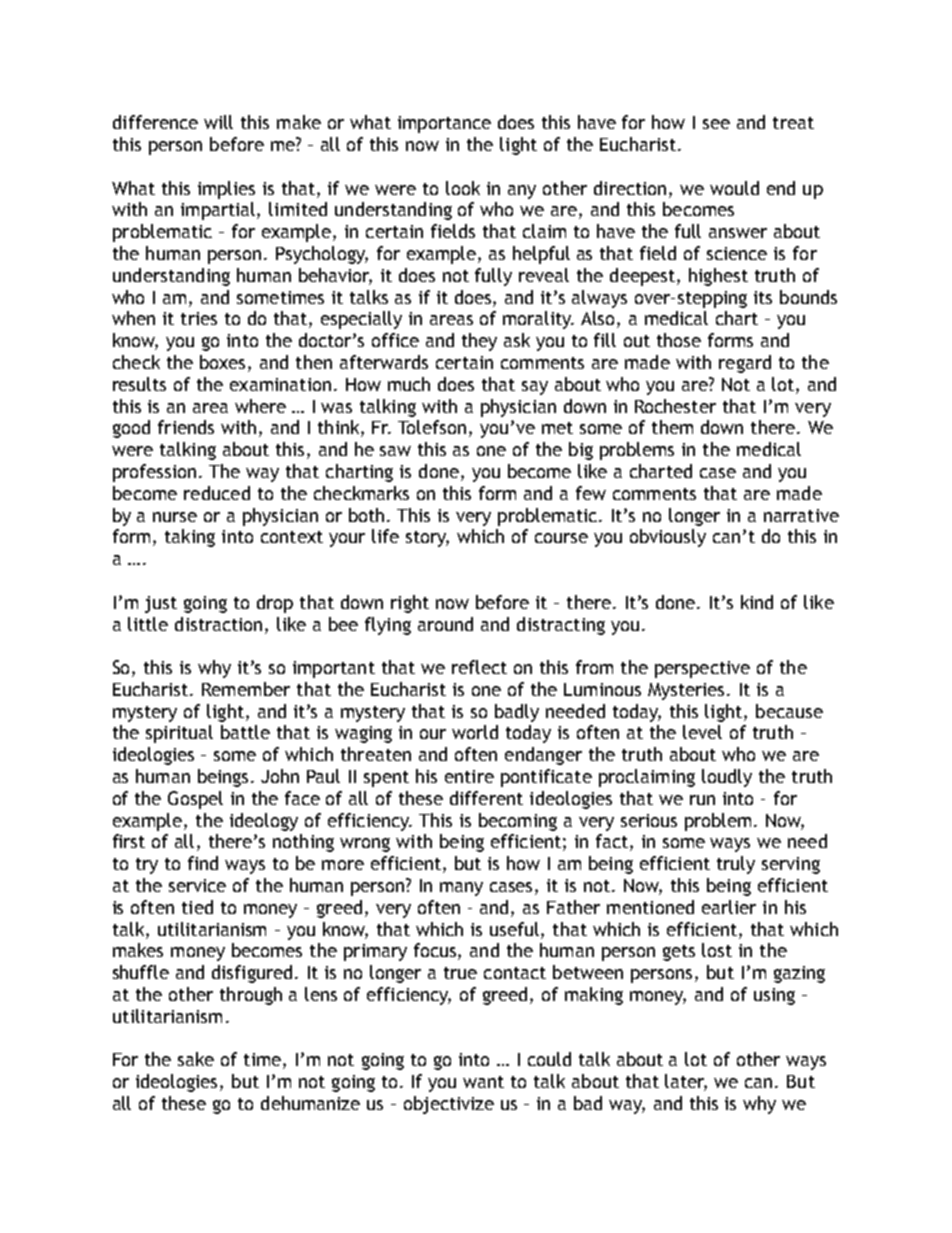 The image size is (952, 1233). I want to click on different, so click(486, 798).
